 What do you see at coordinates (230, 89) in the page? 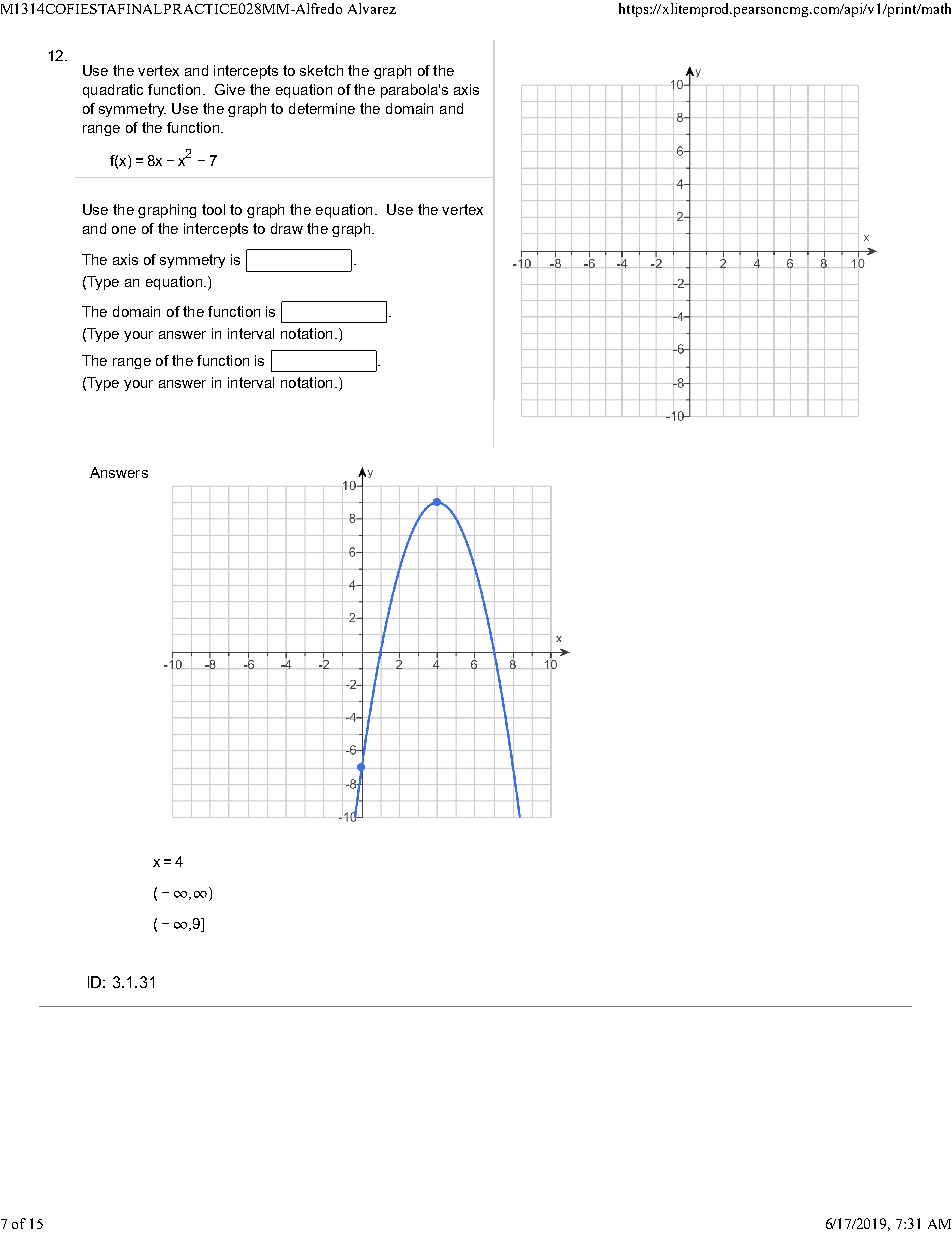
I see `Give` at bounding box center [230, 89].
